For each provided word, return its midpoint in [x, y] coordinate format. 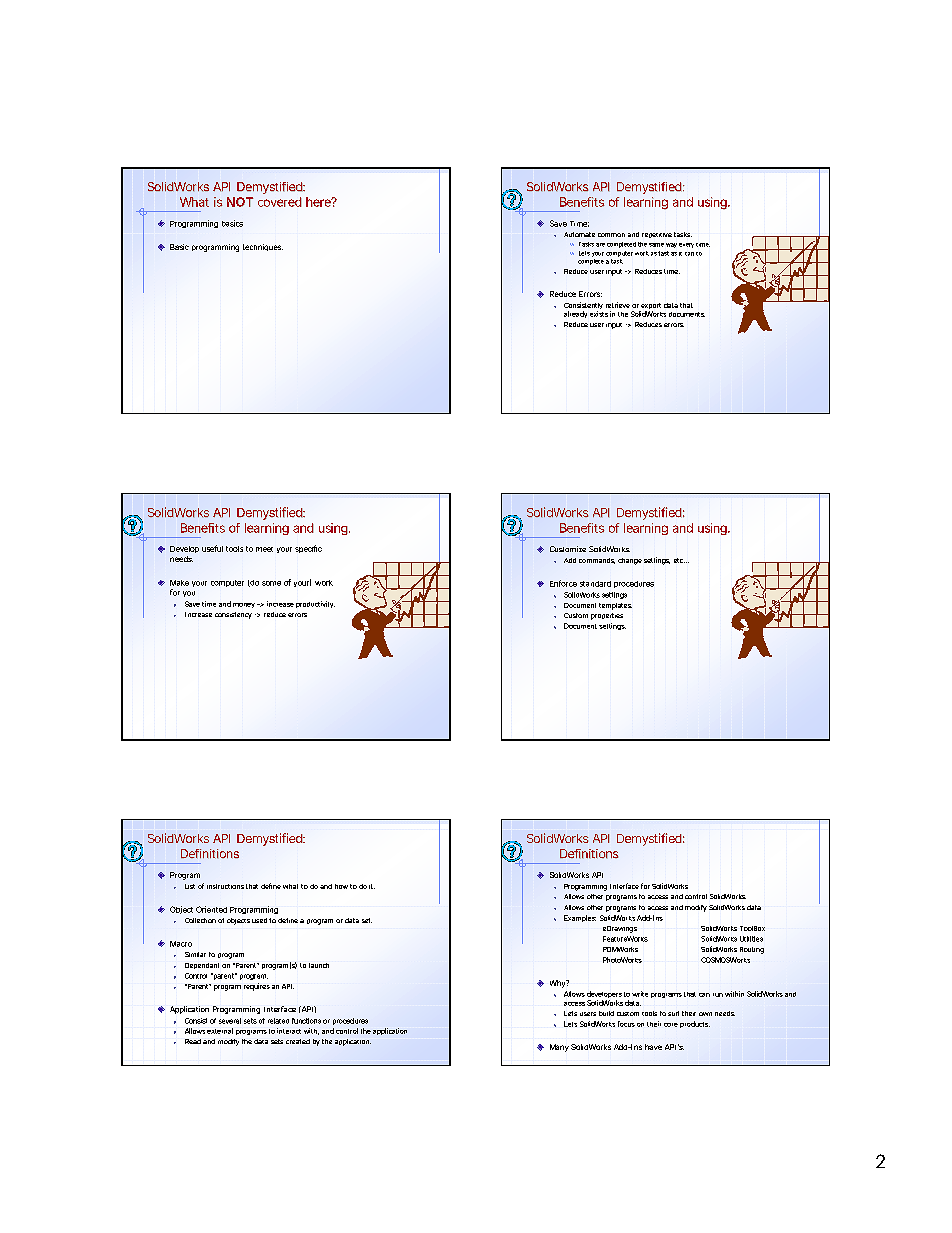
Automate [579, 234]
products [695, 1024]
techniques [263, 247]
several [230, 1021]
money [244, 605]
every [686, 245]
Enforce [563, 583]
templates [615, 606]
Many [559, 1048]
